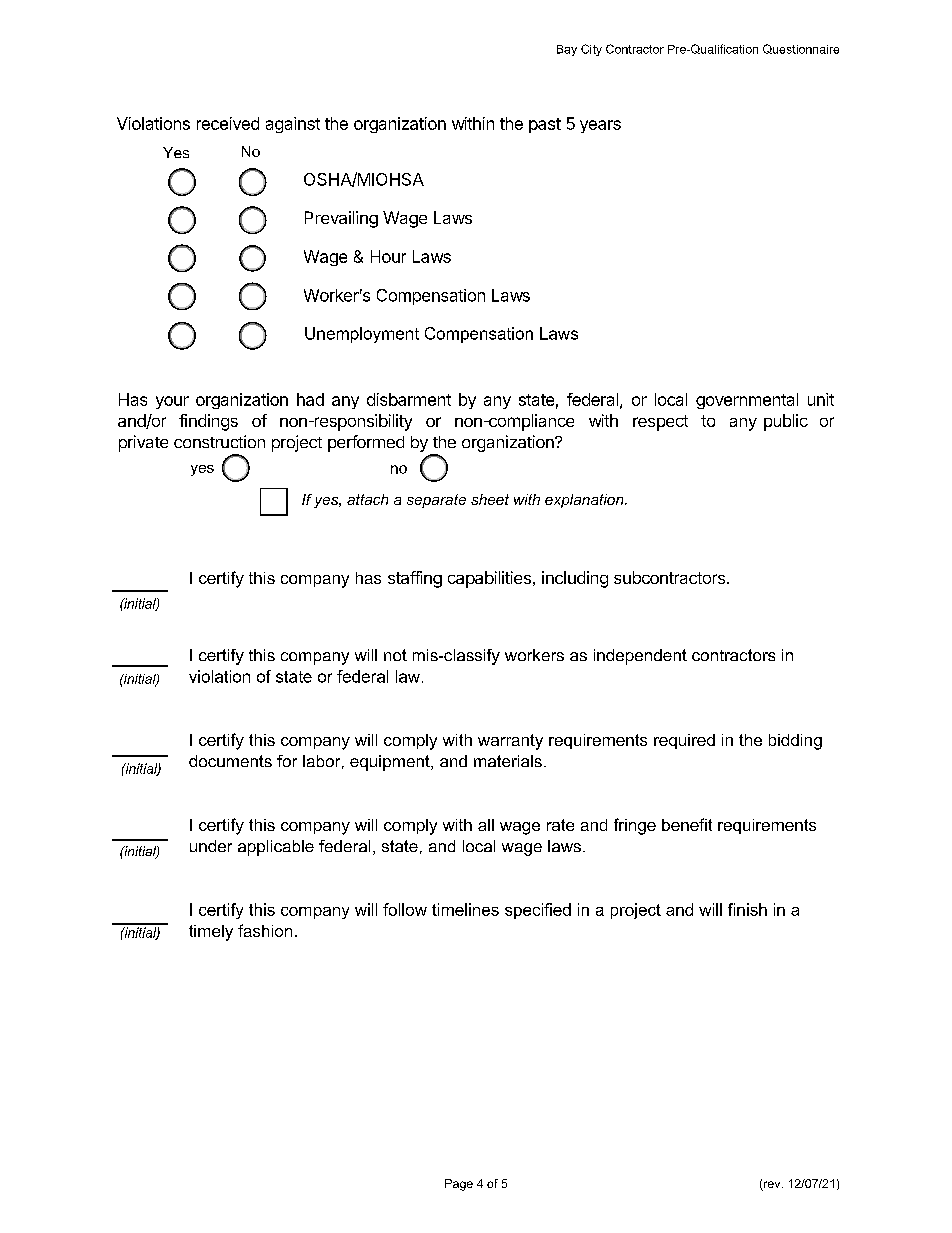 This page has width=952, height=1233. What do you see at coordinates (640, 657) in the page?
I see `independent` at bounding box center [640, 657].
